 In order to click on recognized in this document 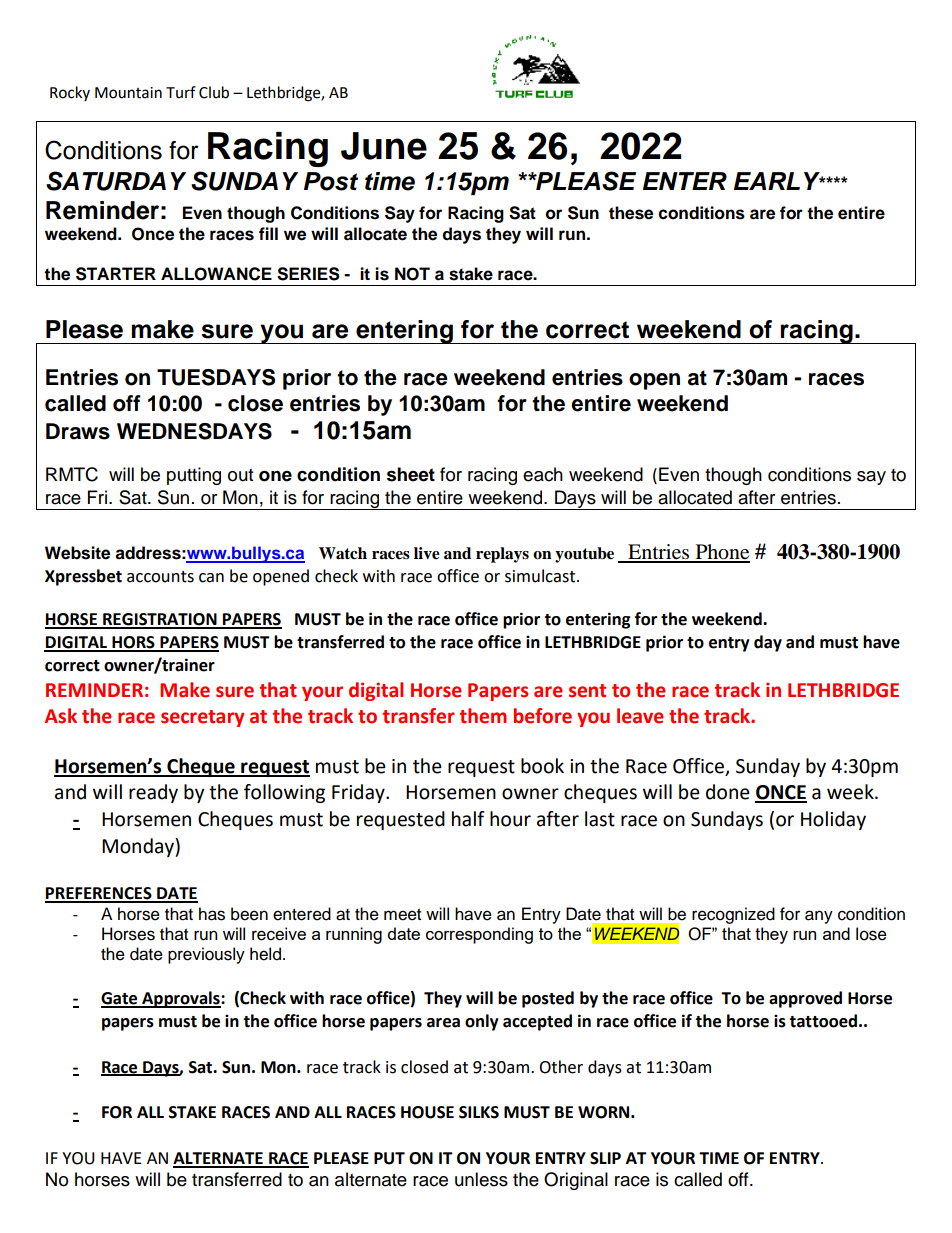, I will do `click(733, 915)`.
